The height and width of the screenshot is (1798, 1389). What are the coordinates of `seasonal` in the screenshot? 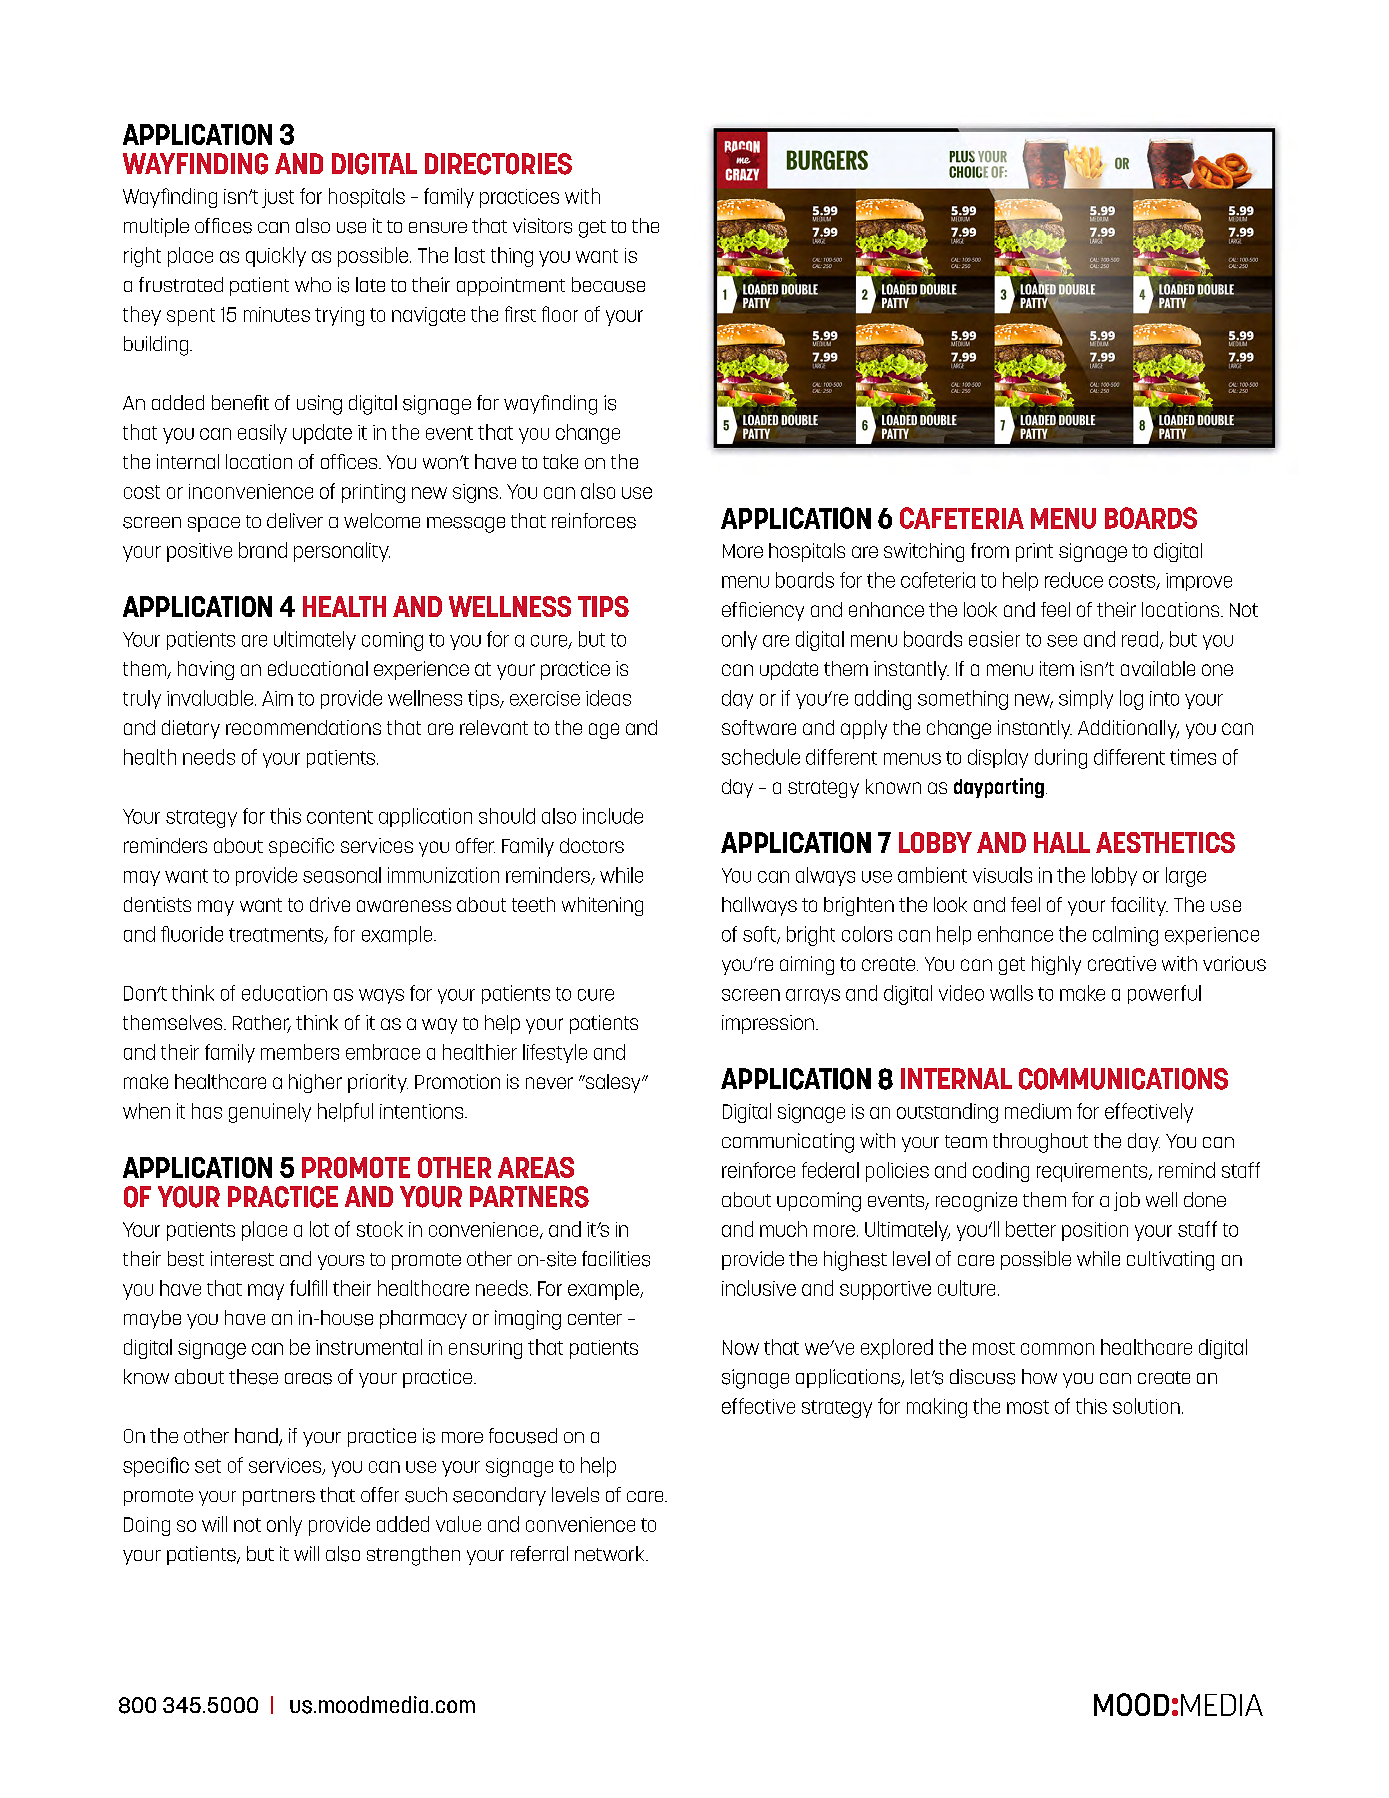 It's located at (342, 875).
